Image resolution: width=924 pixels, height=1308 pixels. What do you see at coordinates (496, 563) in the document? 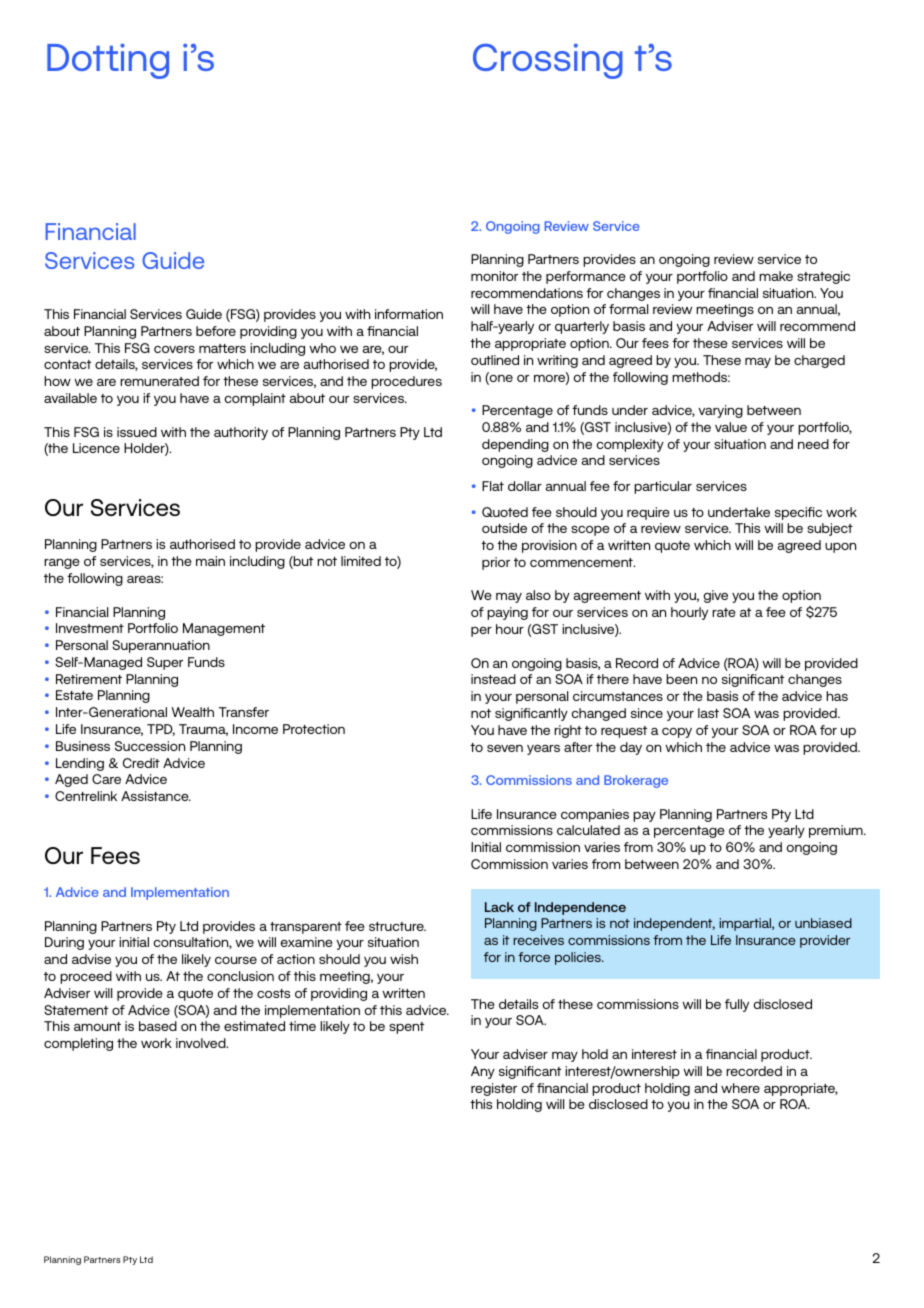
I see `prior` at bounding box center [496, 563].
